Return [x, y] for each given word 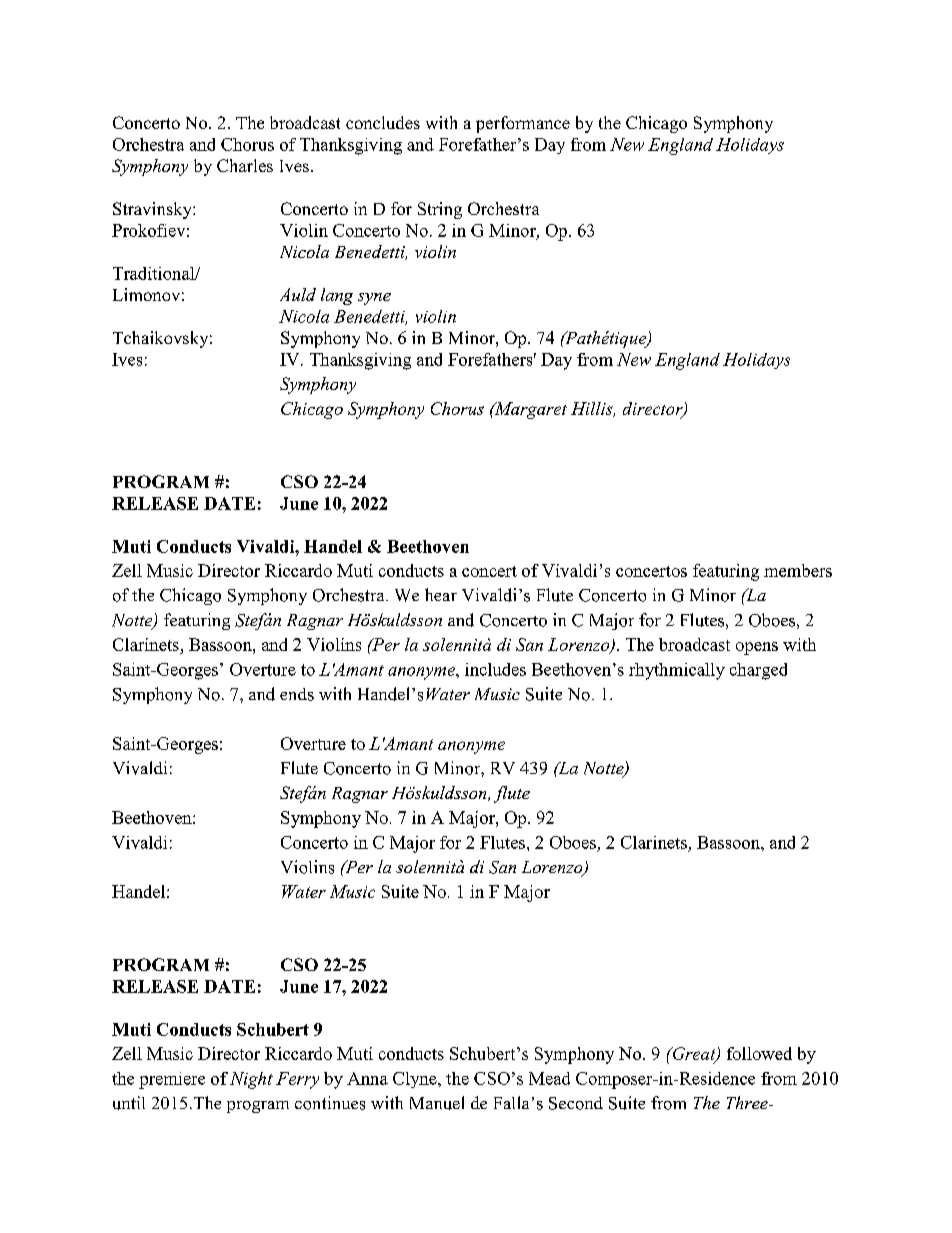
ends [297, 694]
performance [523, 124]
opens [757, 648]
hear [441, 594]
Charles [245, 165]
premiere [172, 1080]
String [440, 210]
